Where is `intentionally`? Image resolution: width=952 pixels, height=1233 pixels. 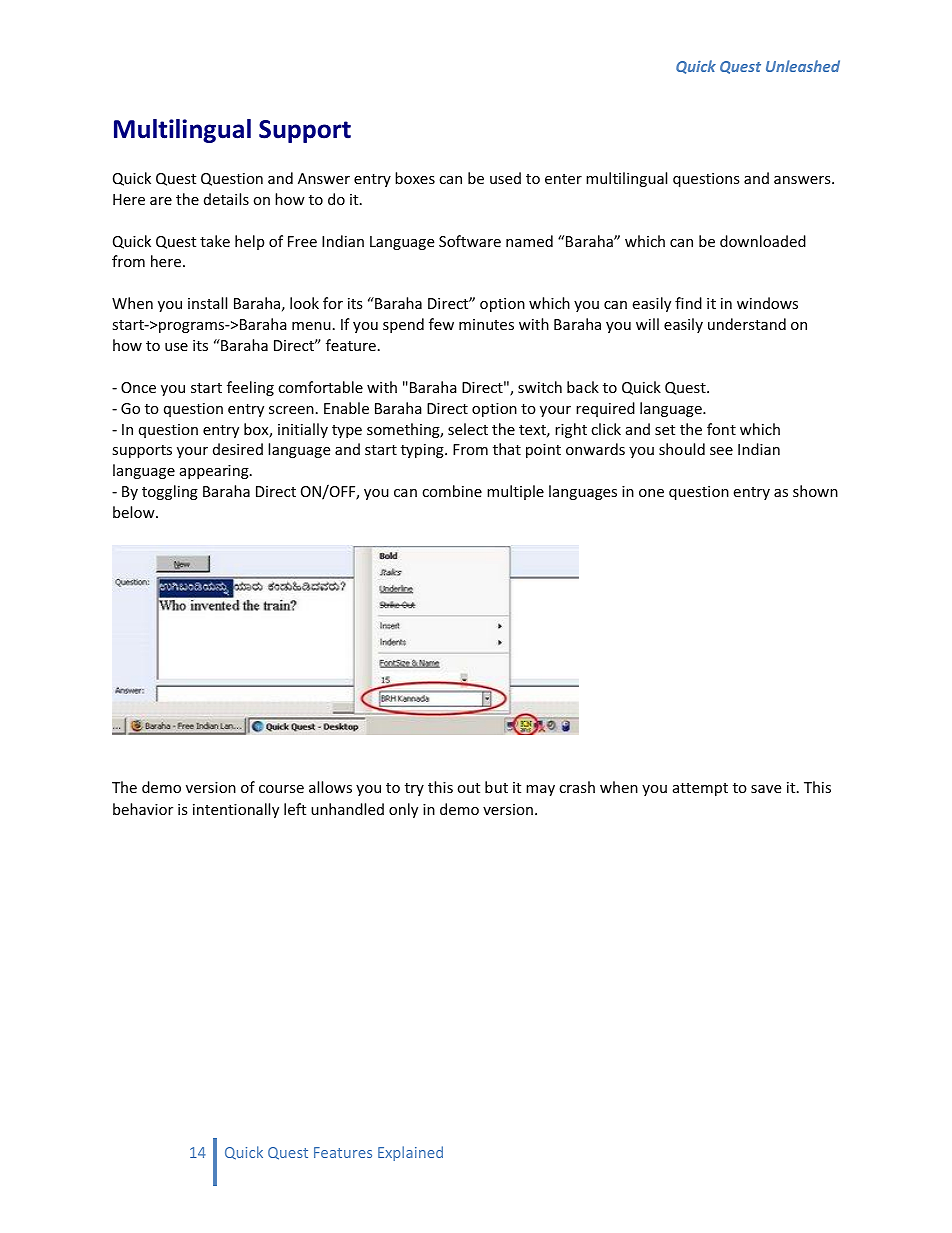
intentionally is located at coordinates (236, 810).
